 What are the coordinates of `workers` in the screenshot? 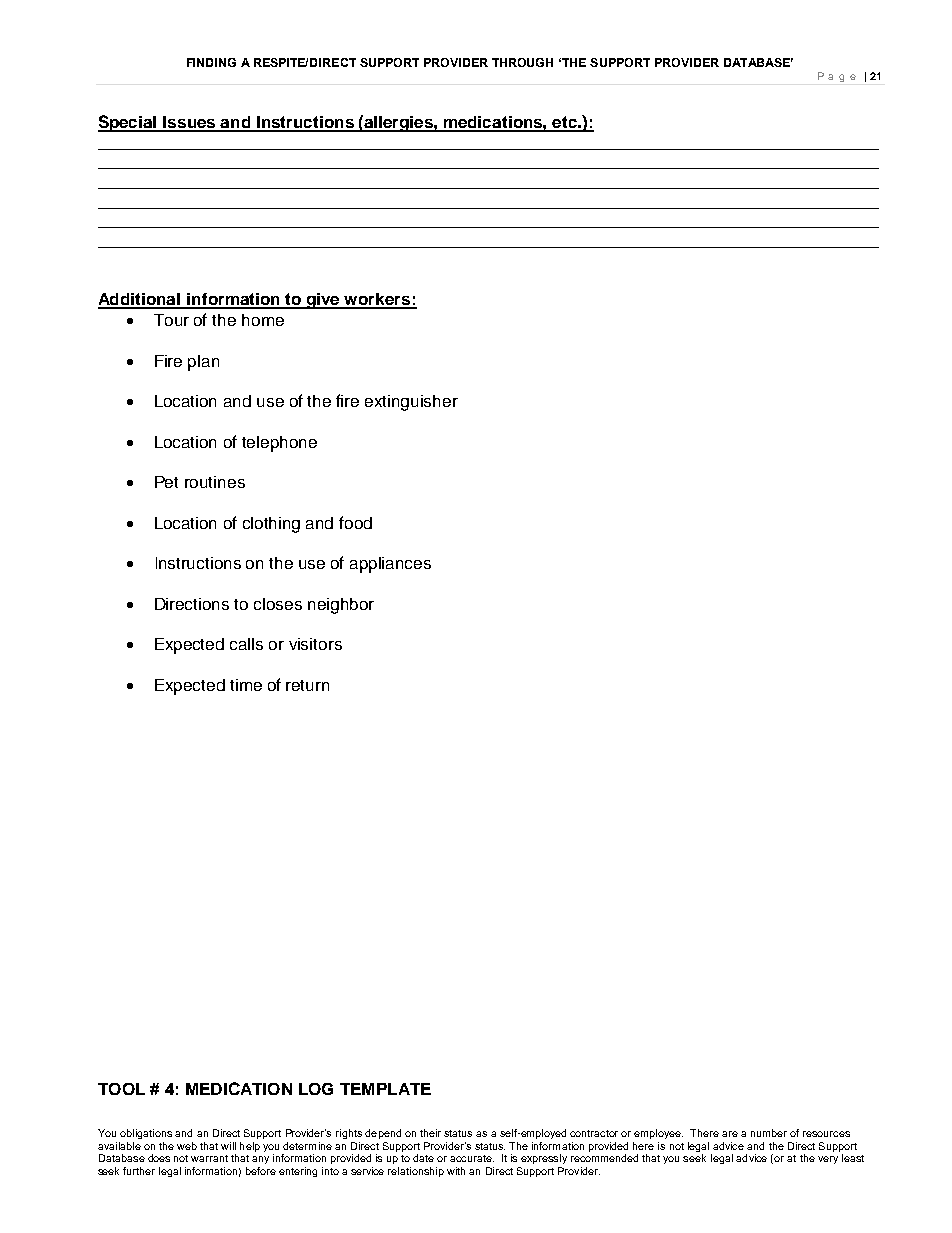 It's located at (378, 300).
